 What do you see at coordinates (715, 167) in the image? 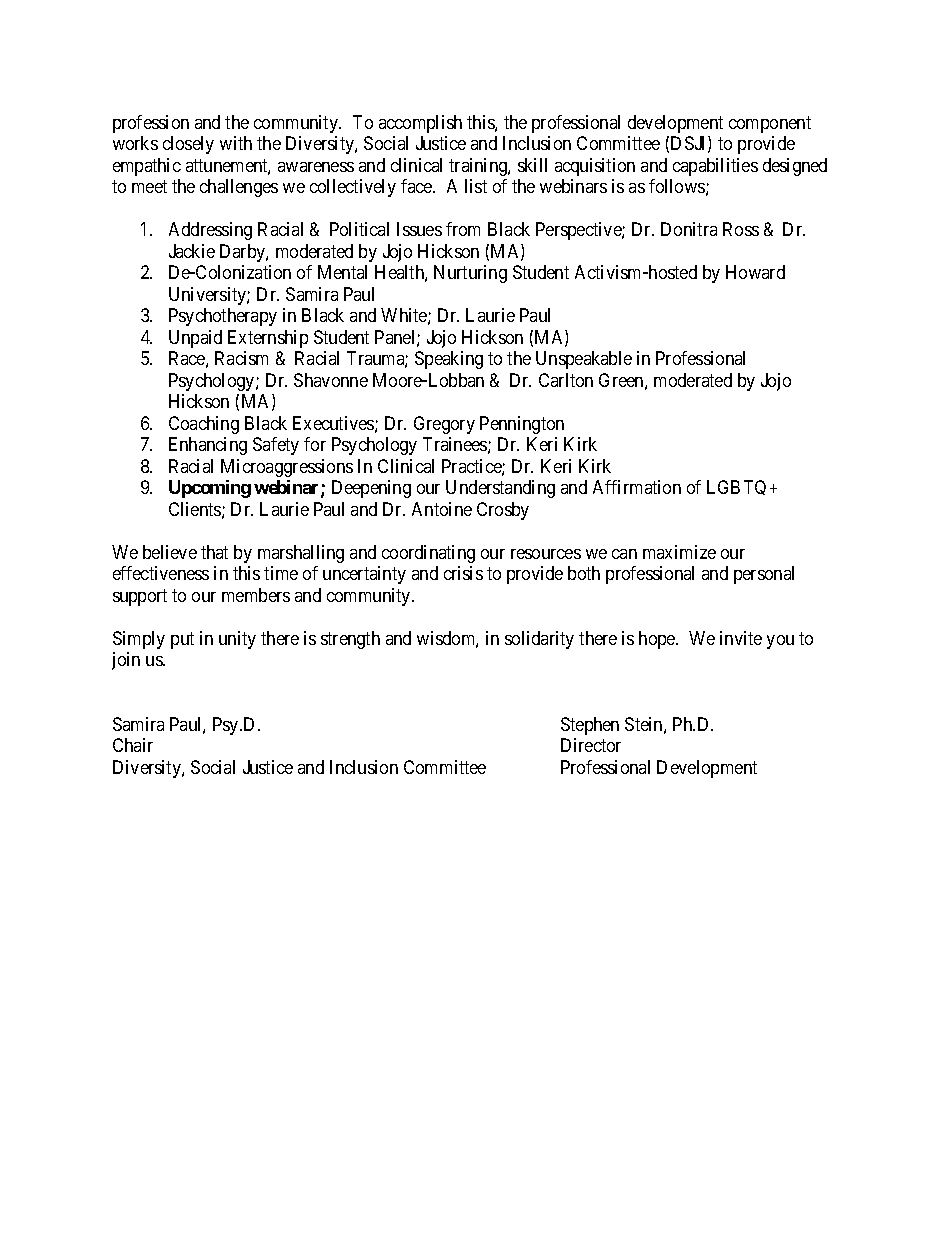
I see `capabilities` at bounding box center [715, 167].
